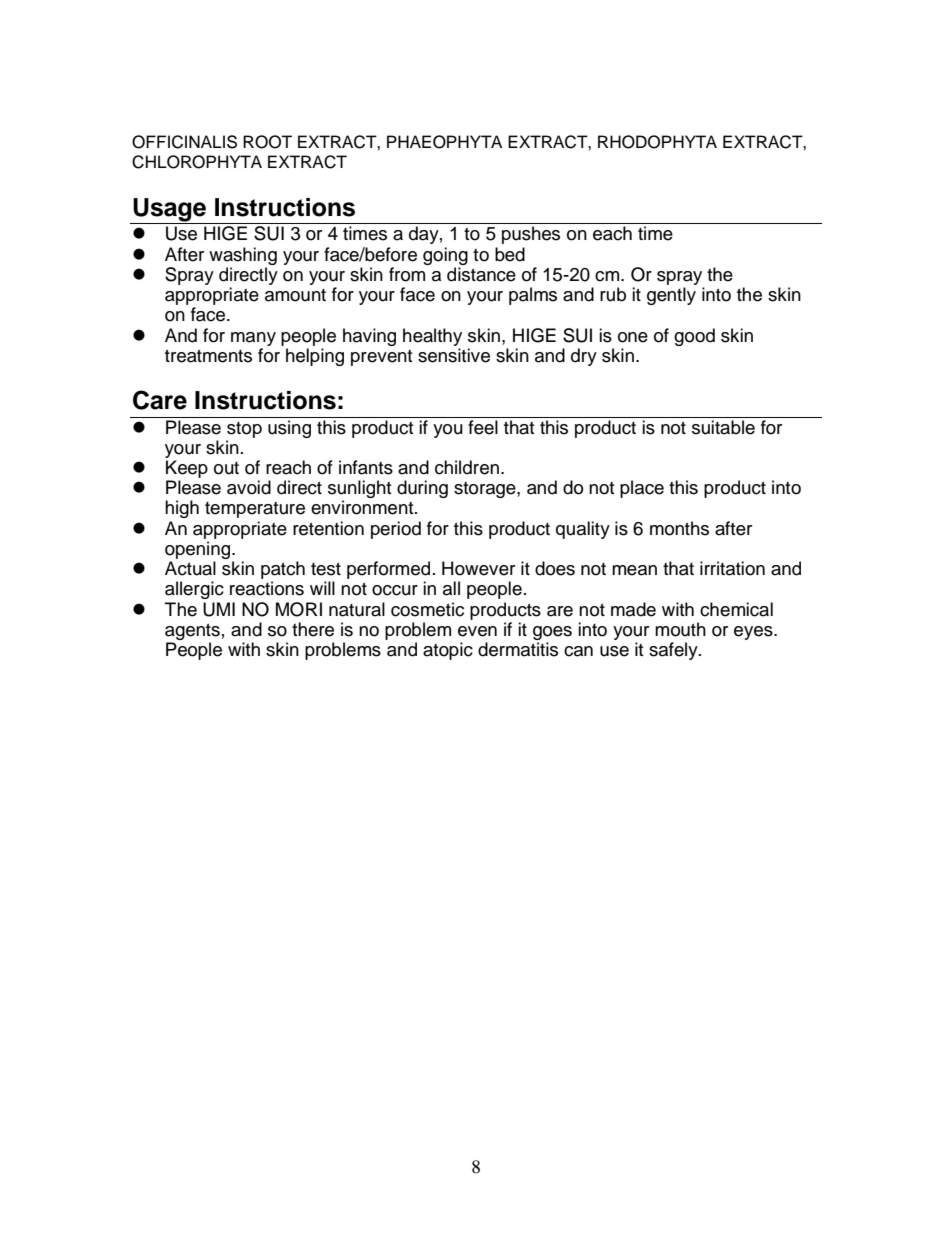 This screenshot has width=952, height=1233. Describe the element at coordinates (243, 256) in the screenshot. I see `washing` at that location.
